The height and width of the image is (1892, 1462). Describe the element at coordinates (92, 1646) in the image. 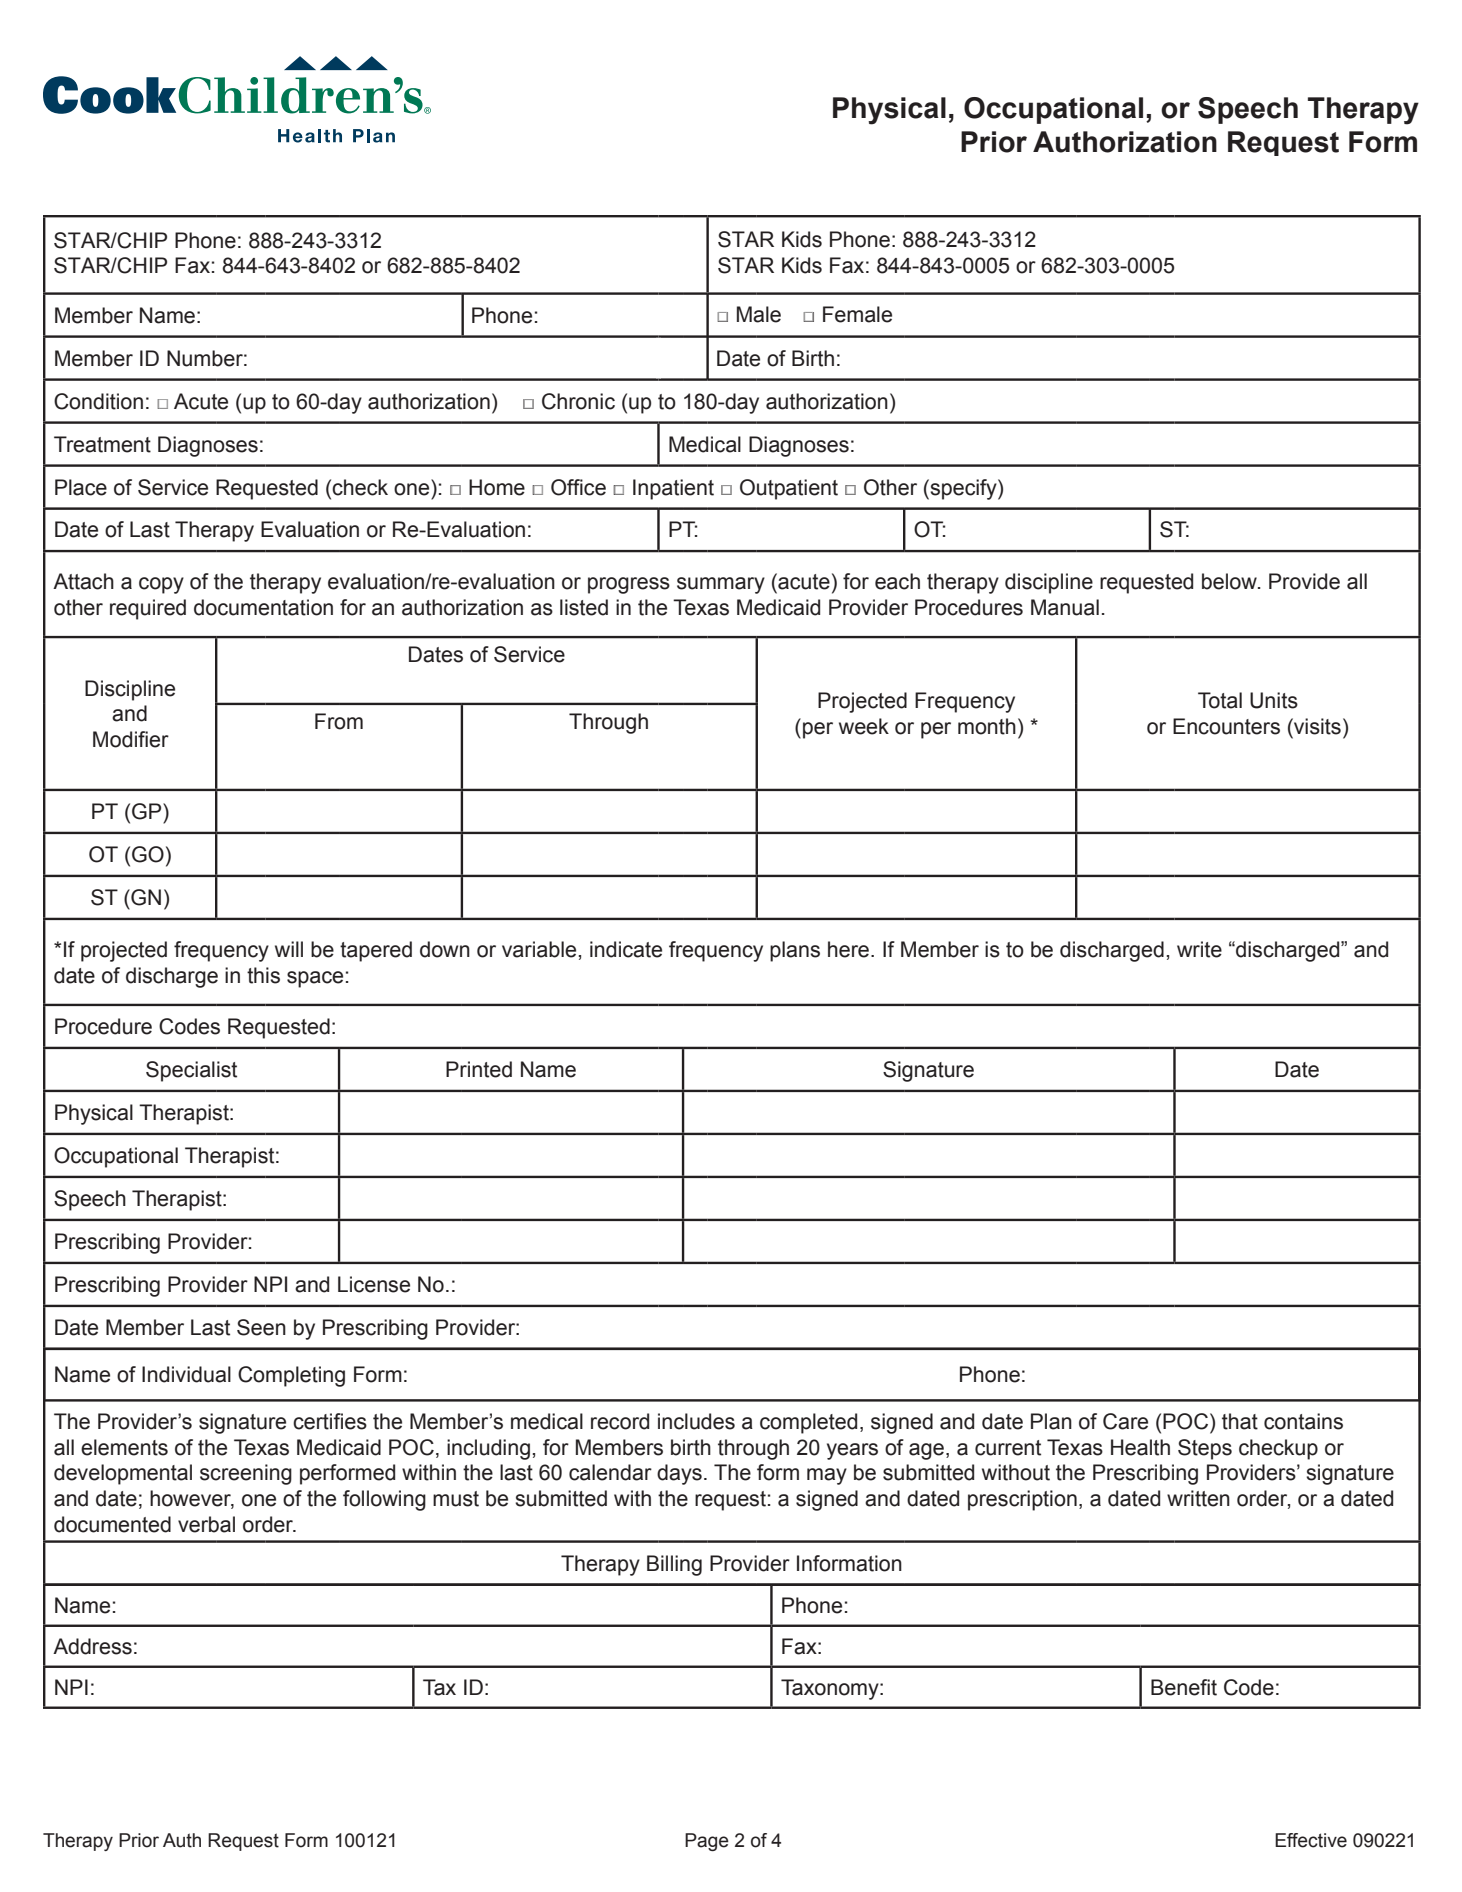

I see `Address` at that location.
